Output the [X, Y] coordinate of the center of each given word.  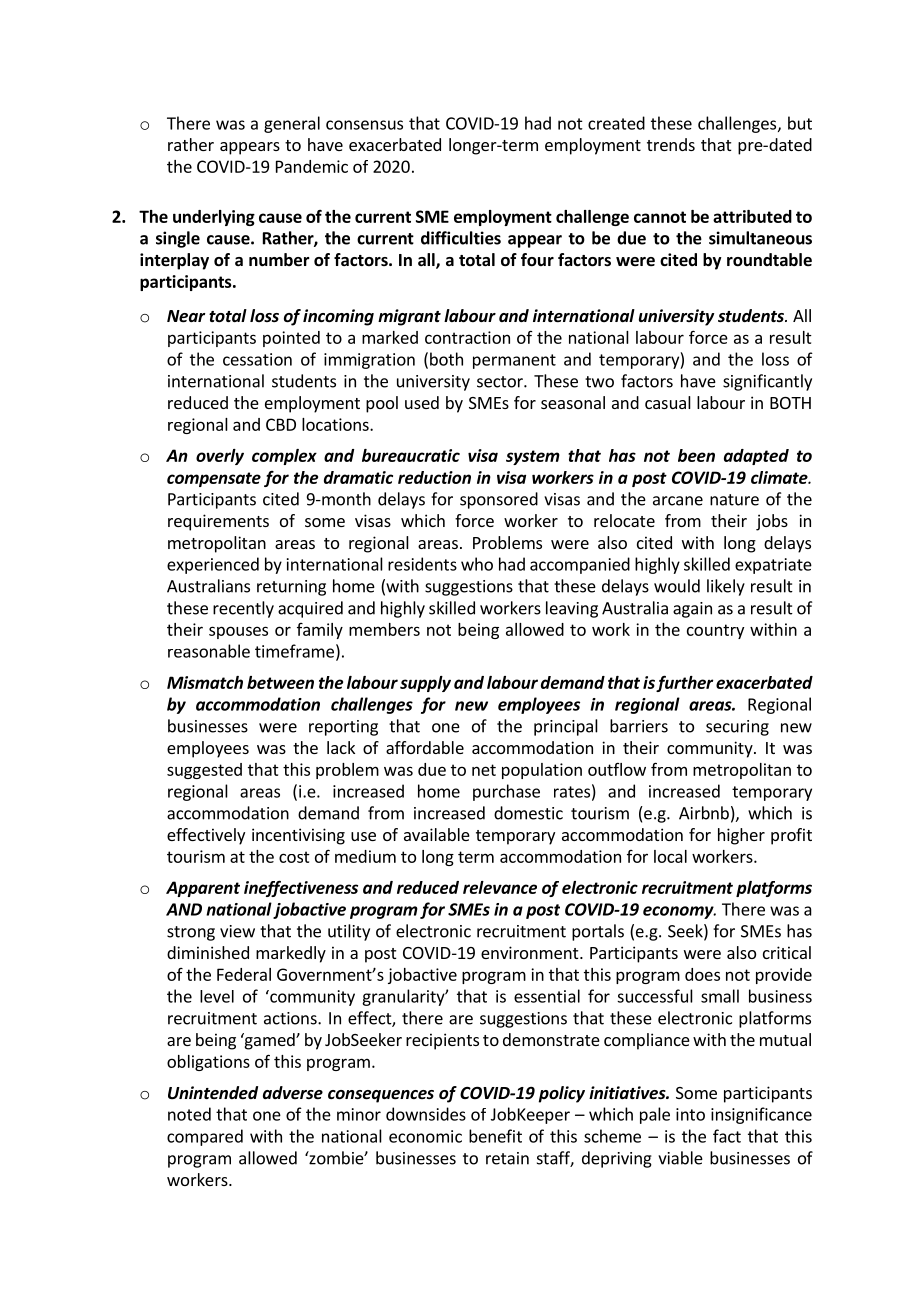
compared [205, 1137]
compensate [214, 479]
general [292, 124]
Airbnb [704, 813]
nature [734, 500]
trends [671, 144]
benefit [495, 1136]
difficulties [461, 238]
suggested [204, 771]
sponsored [499, 500]
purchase [506, 792]
